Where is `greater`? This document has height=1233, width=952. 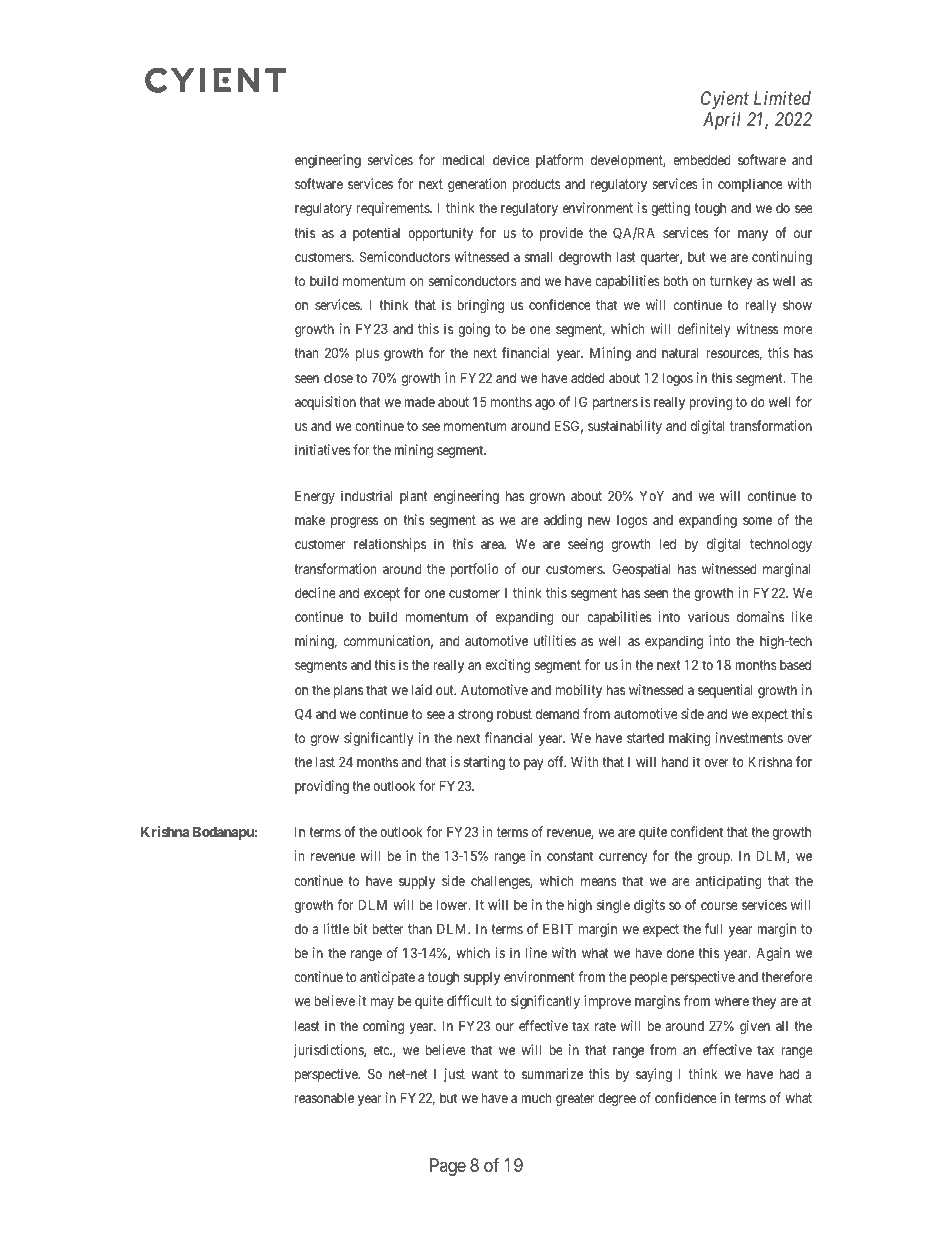
greater is located at coordinates (575, 1099).
